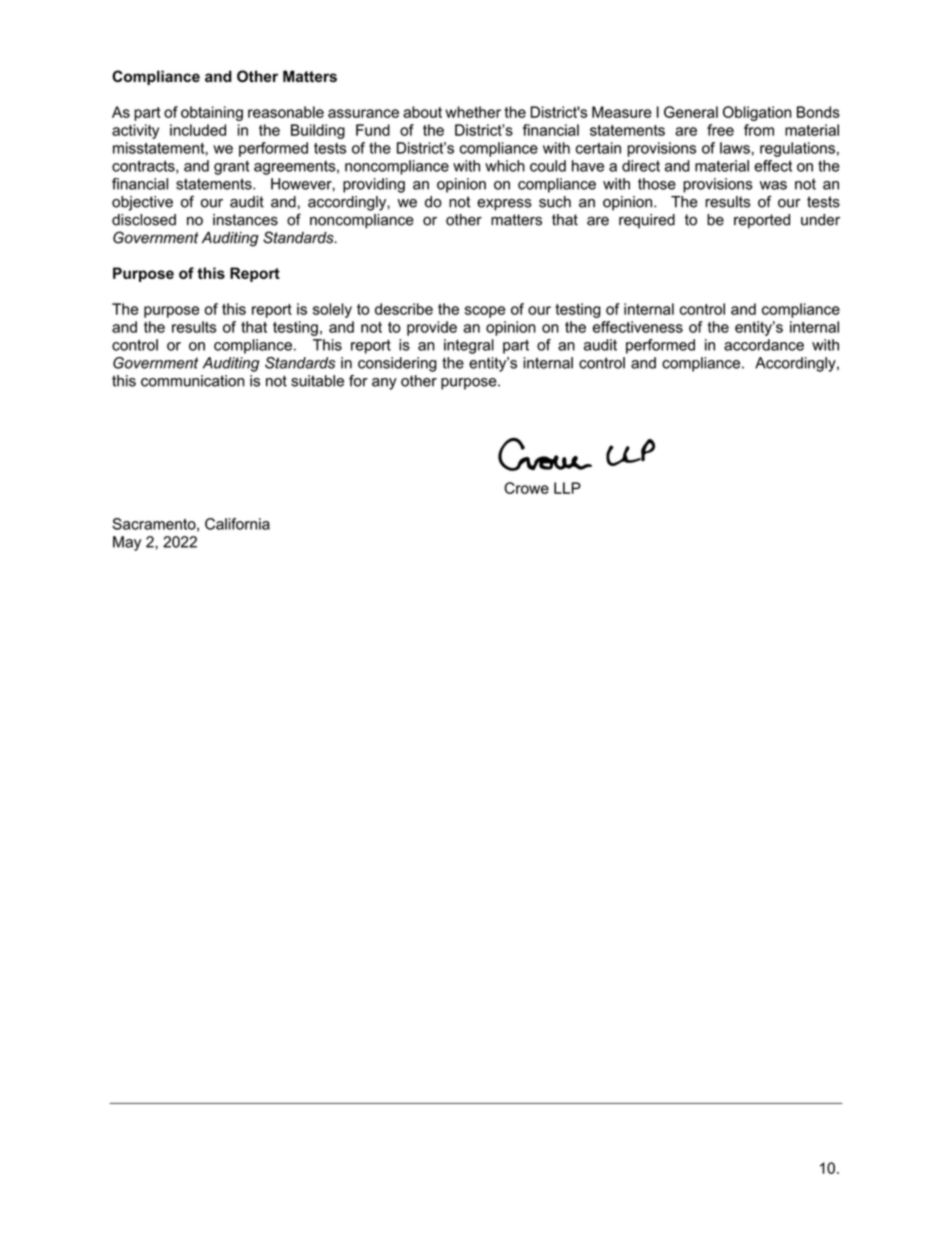 The image size is (952, 1233). I want to click on included, so click(198, 130).
